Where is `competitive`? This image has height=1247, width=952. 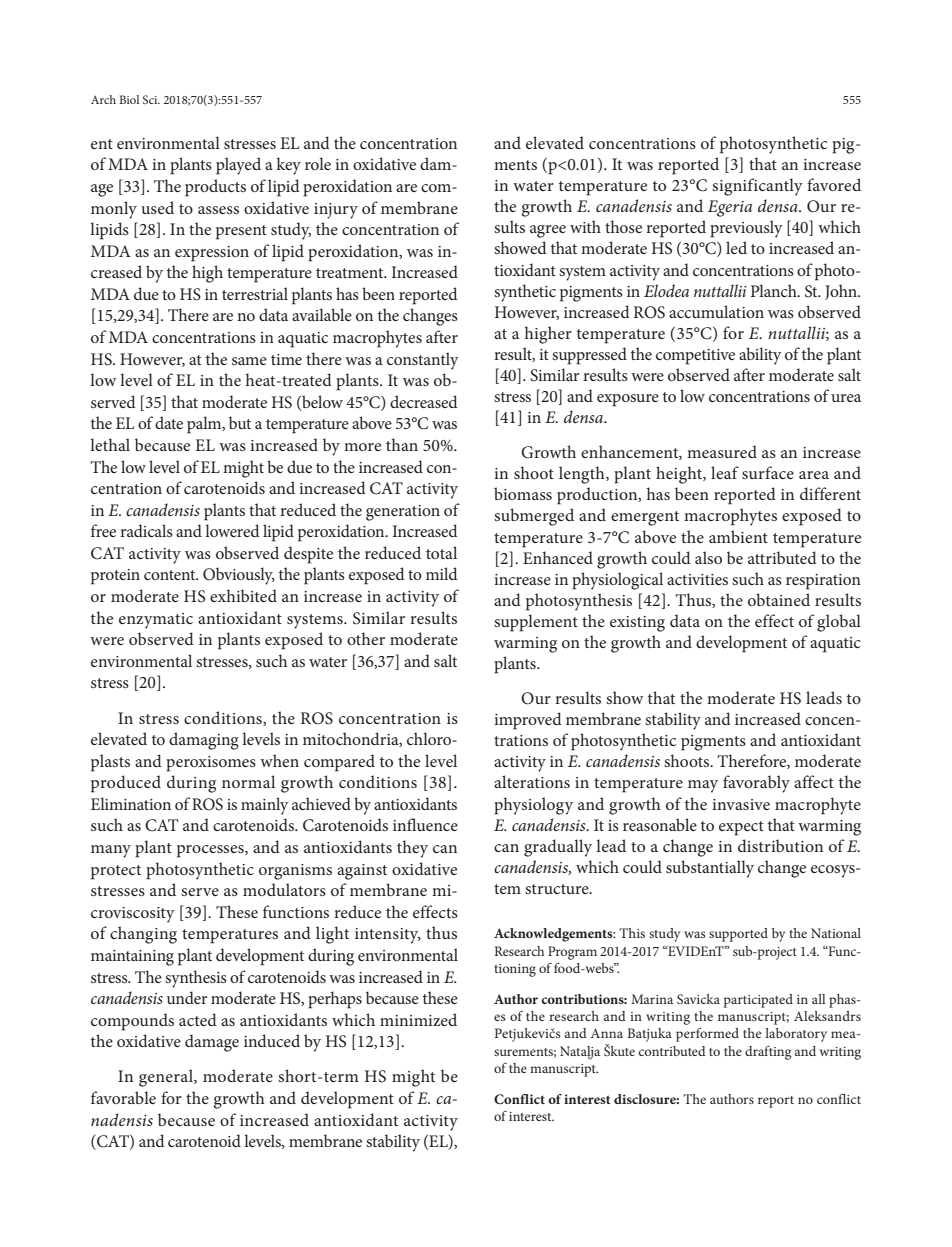
competitive is located at coordinates (695, 357).
